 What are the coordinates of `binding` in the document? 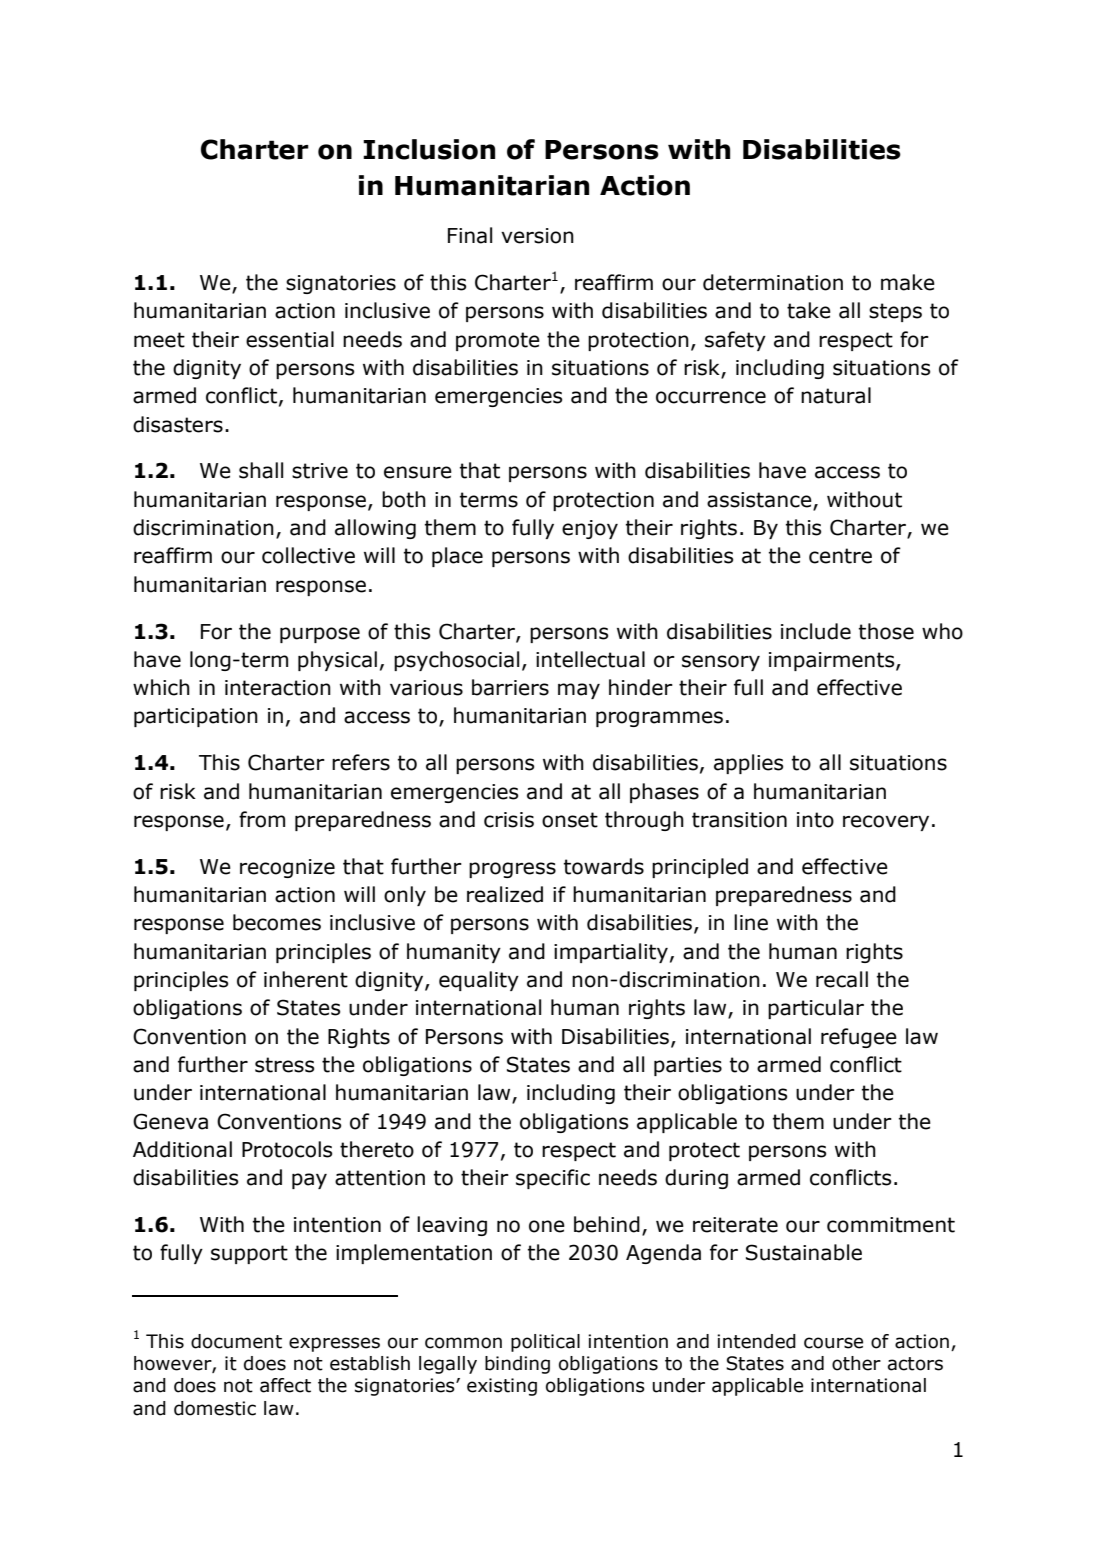 It's located at (517, 1365).
